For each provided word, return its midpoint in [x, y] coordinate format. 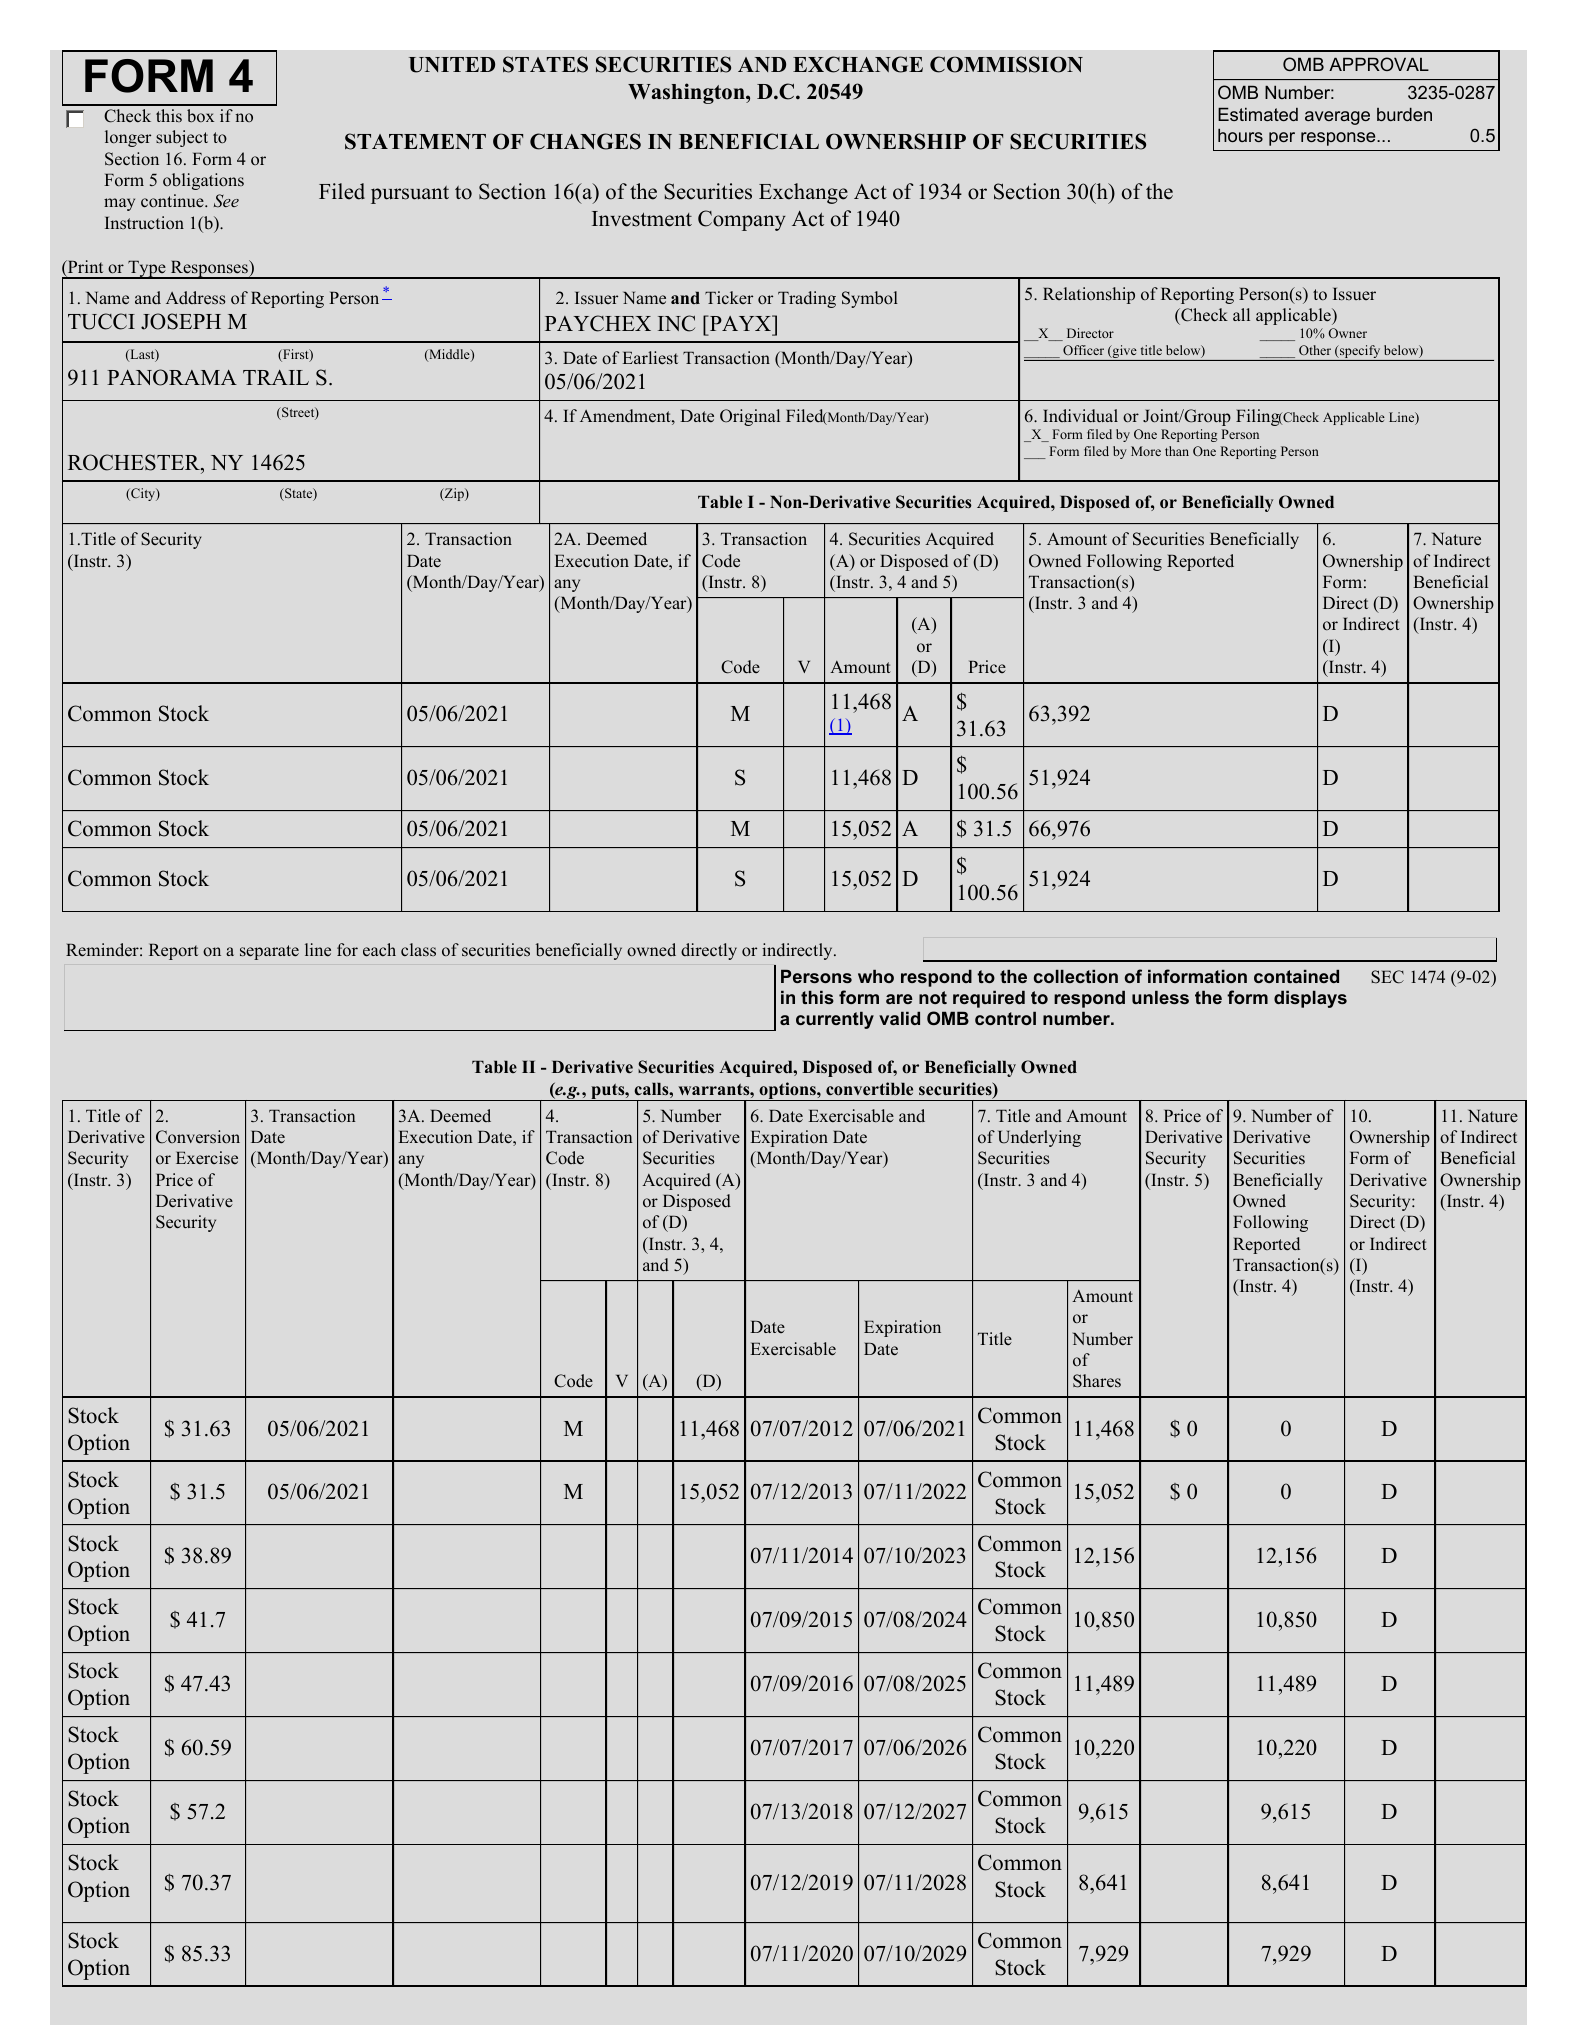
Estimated [1258, 114]
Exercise [207, 1157]
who [876, 976]
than [1177, 451]
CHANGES [585, 141]
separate [269, 952]
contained [1296, 976]
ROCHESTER [135, 462]
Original [750, 417]
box [200, 116]
